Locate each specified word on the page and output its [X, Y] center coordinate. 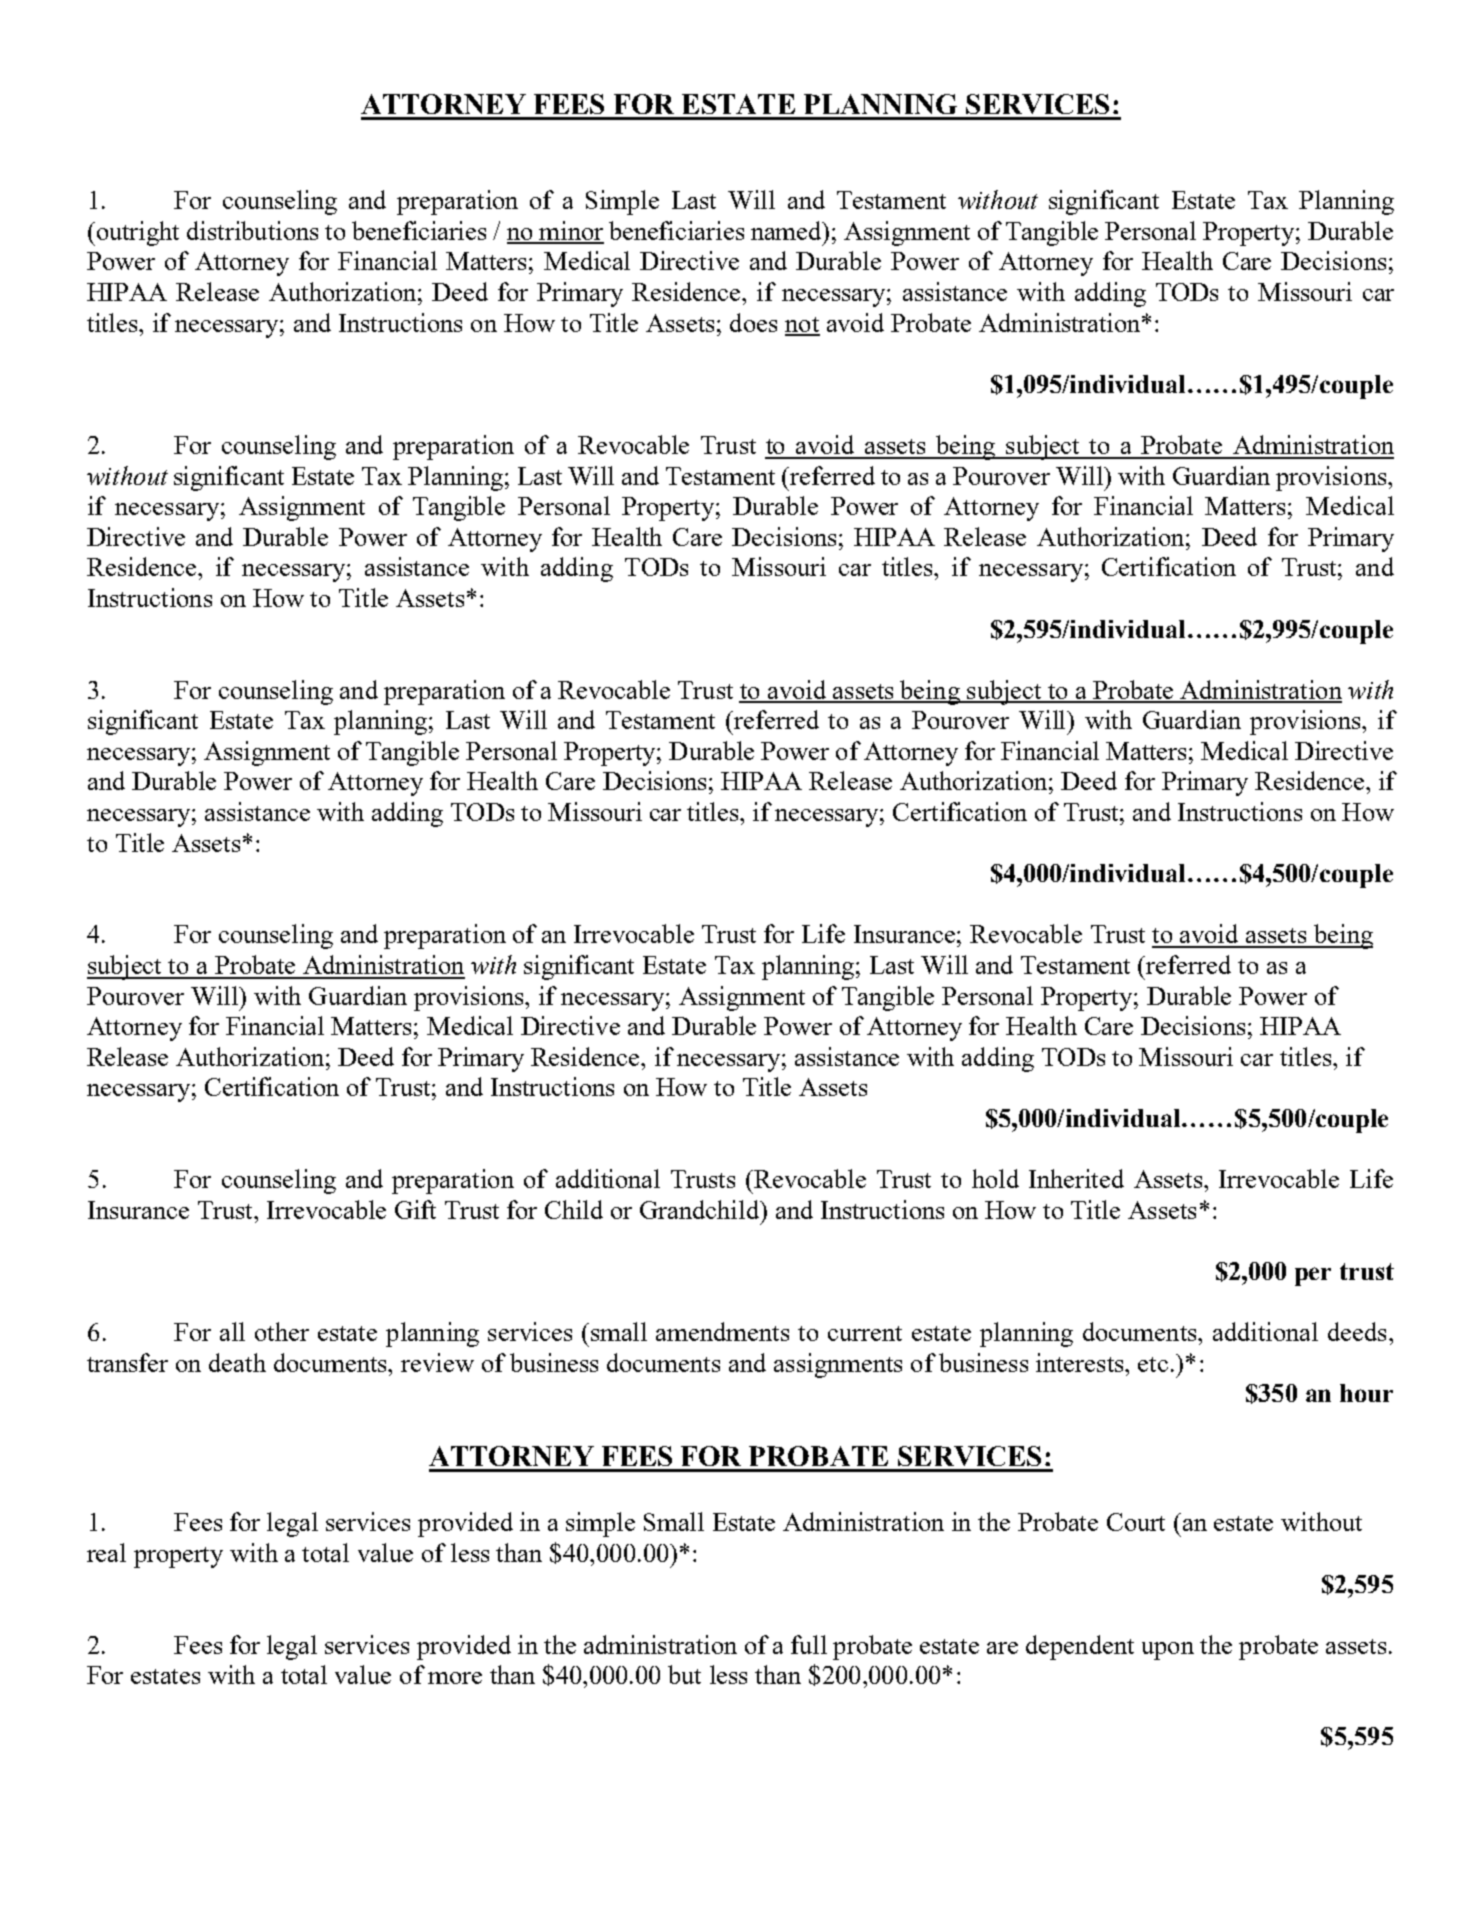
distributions [252, 230]
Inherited [1076, 1178]
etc [1153, 1364]
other [282, 1331]
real [106, 1552]
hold [995, 1178]
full [809, 1644]
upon [1168, 1651]
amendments [722, 1331]
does [753, 322]
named [788, 232]
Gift [415, 1209]
